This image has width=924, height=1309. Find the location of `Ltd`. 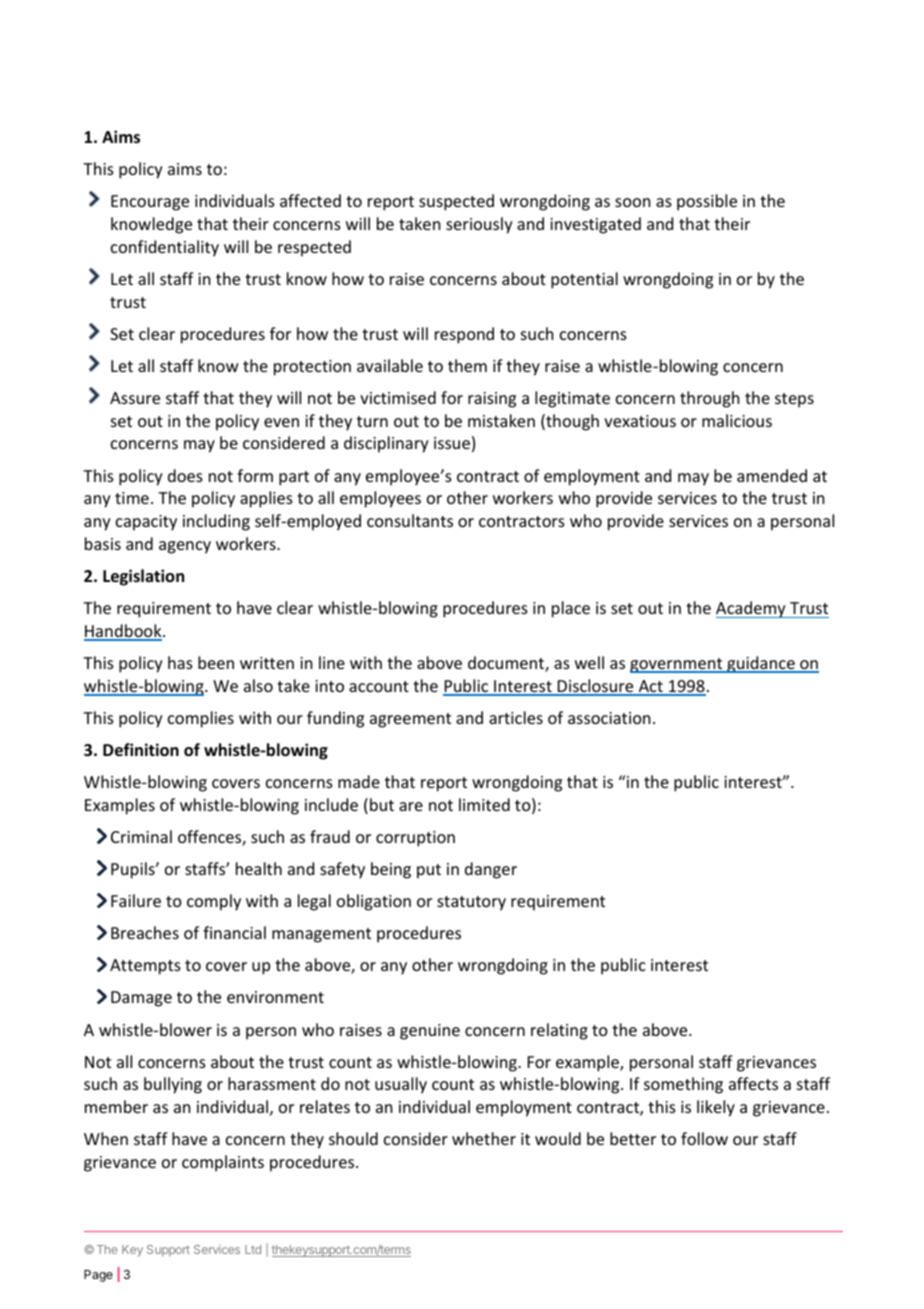

Ltd is located at coordinates (253, 1249).
